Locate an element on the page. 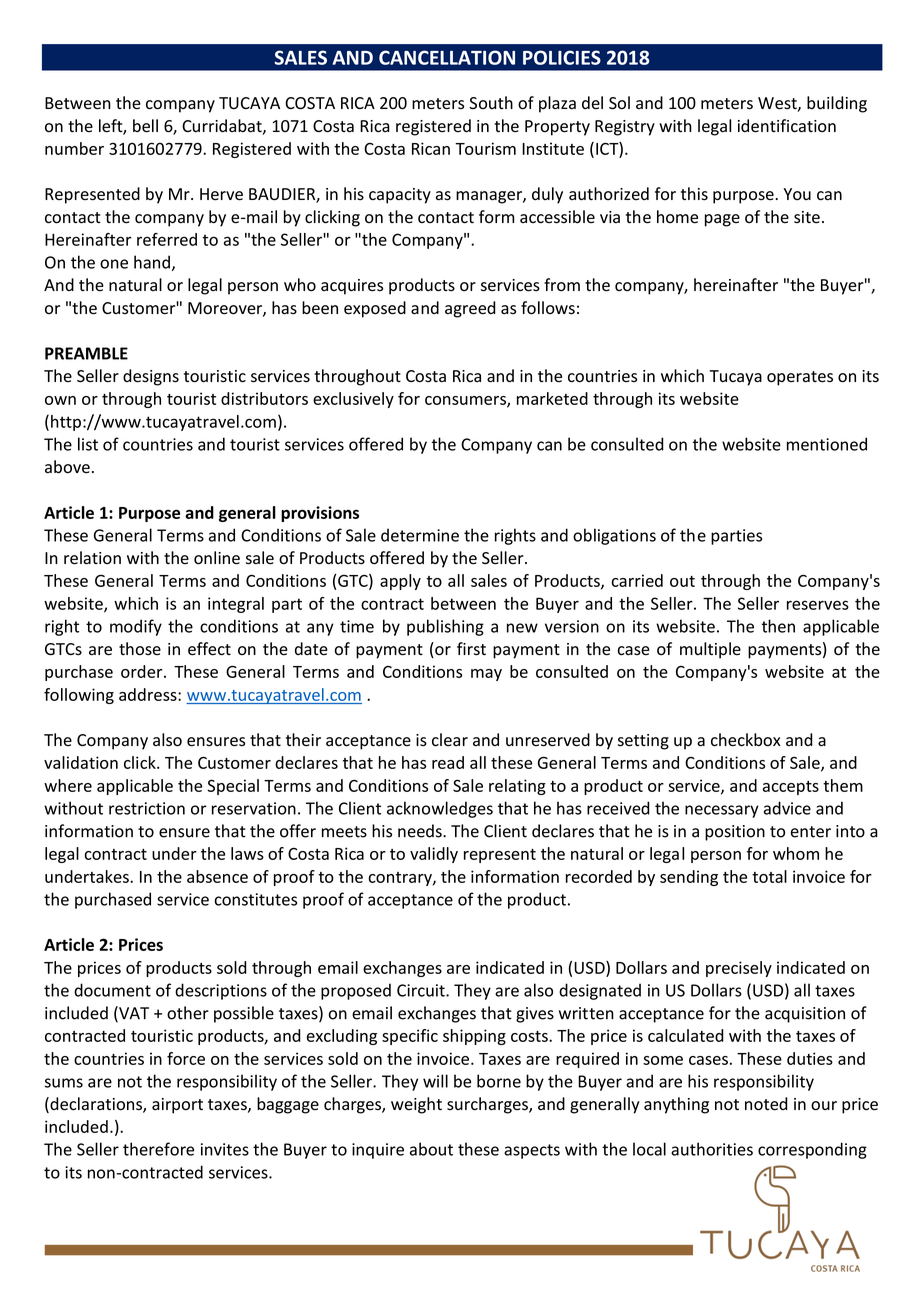 Image resolution: width=924 pixels, height=1307 pixels. restriction is located at coordinates (147, 808).
